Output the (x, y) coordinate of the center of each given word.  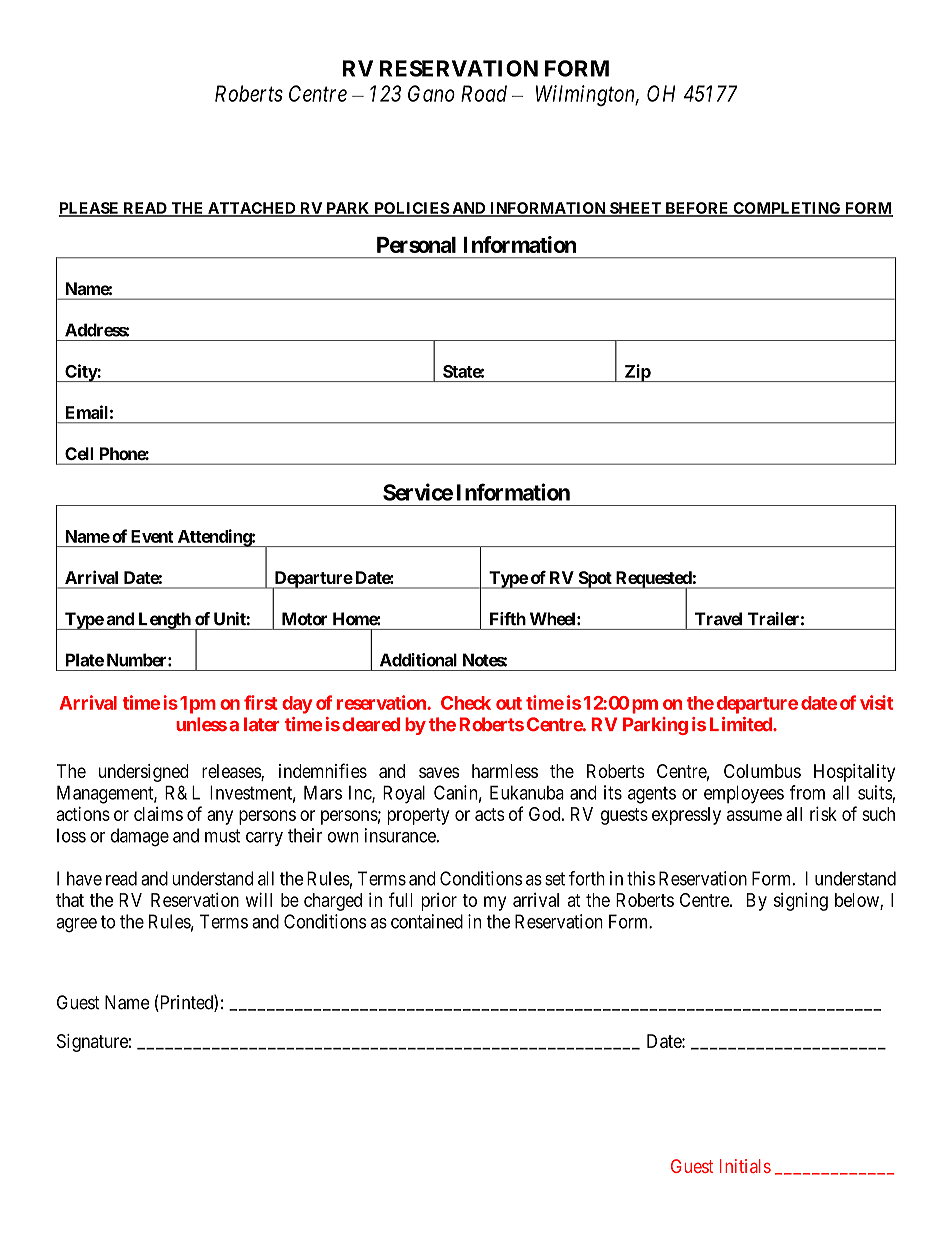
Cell (79, 453)
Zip (637, 373)
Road (484, 93)
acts (490, 814)
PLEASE (90, 209)
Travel (718, 619)
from (807, 792)
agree (76, 925)
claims (158, 814)
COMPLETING (787, 209)
